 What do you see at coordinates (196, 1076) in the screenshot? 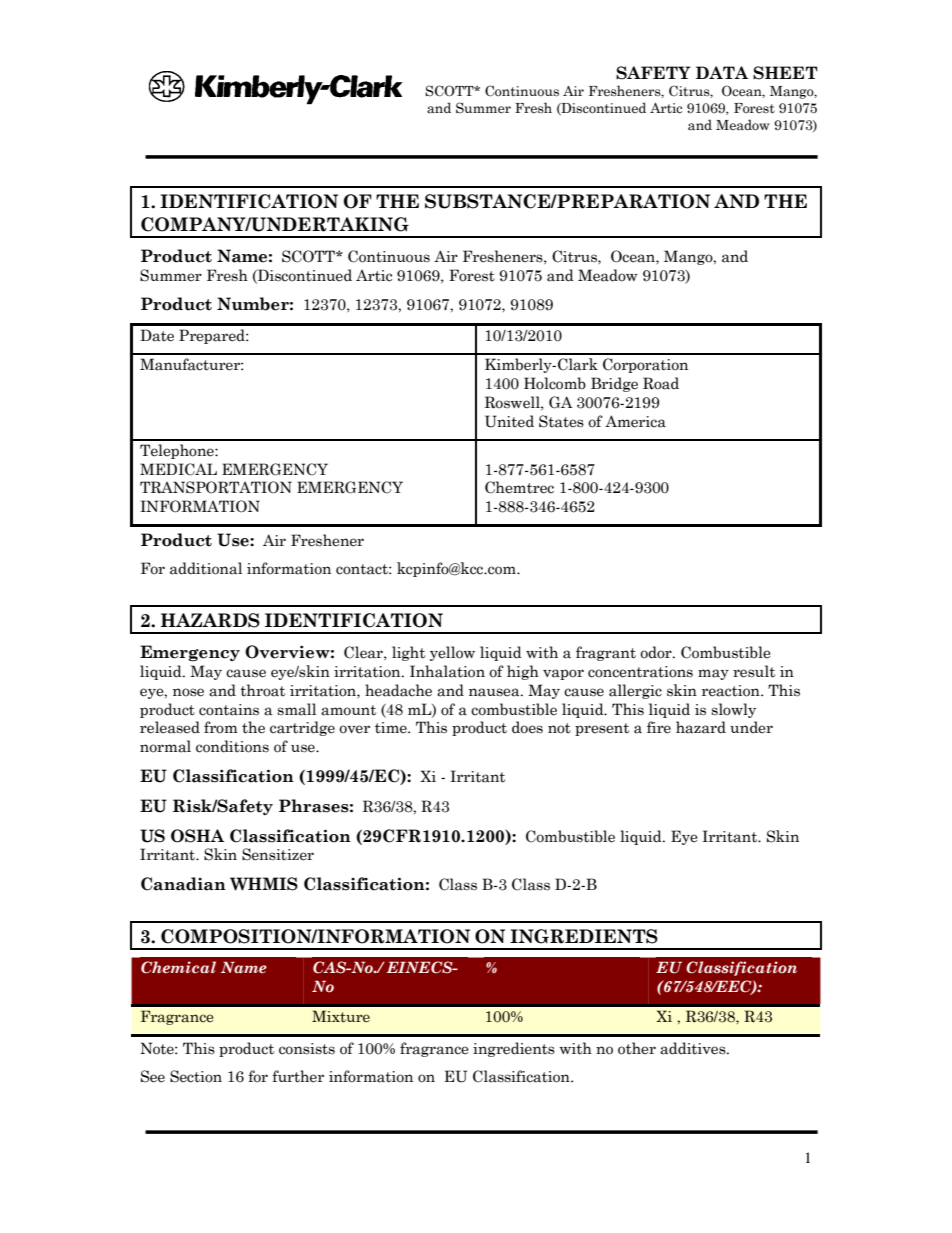
I see `Section` at bounding box center [196, 1076].
